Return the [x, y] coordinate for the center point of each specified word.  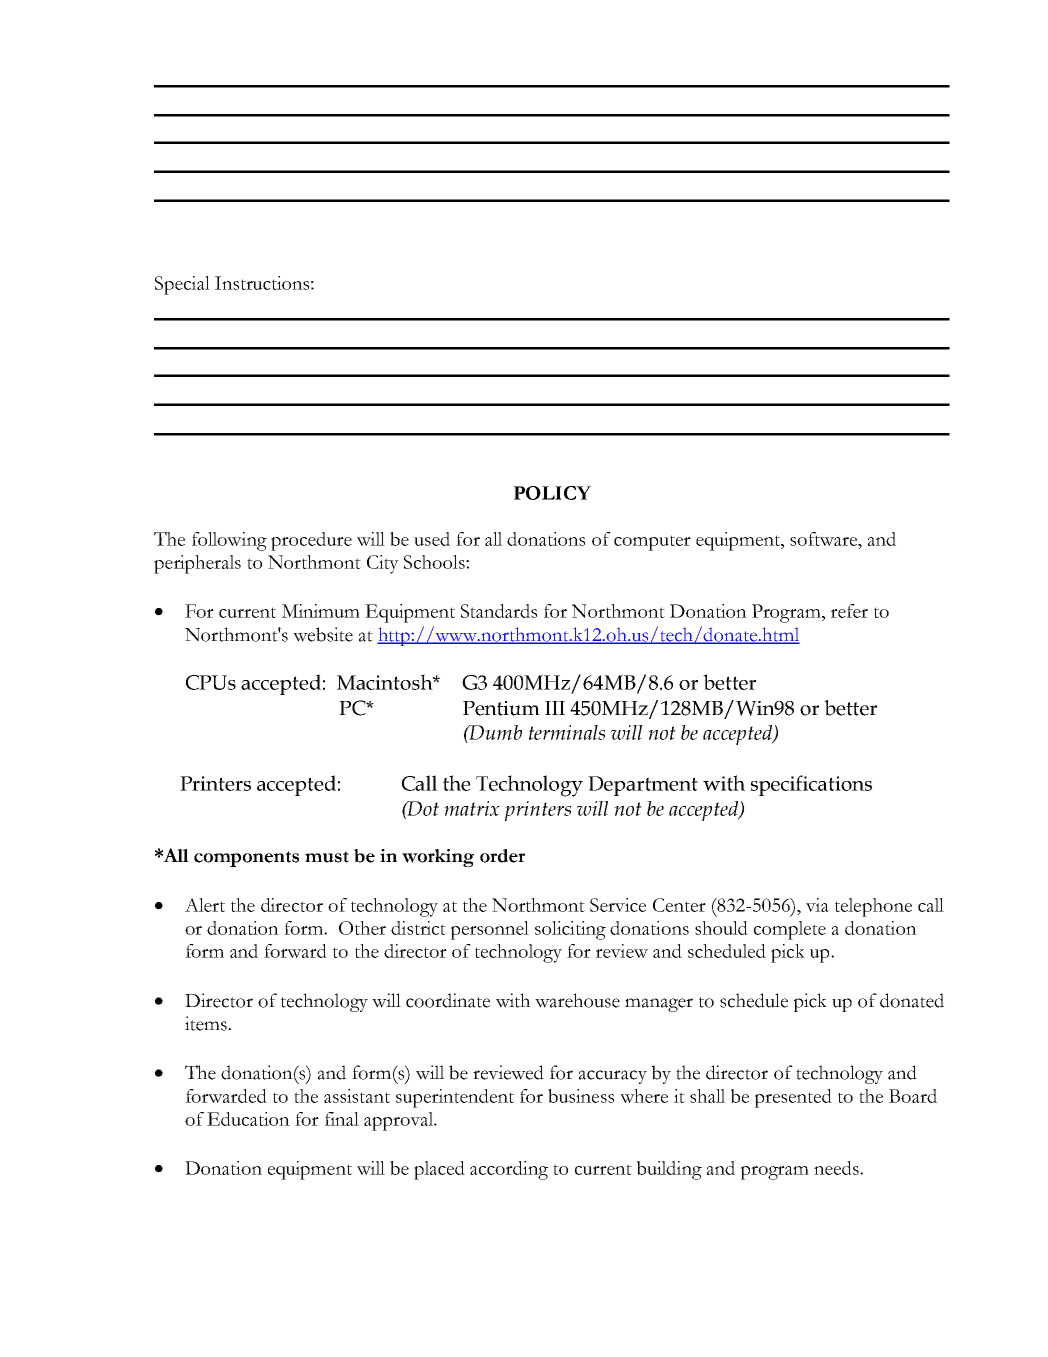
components [246, 859]
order [502, 856]
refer [849, 611]
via [817, 905]
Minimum [321, 611]
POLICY [552, 493]
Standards [499, 611]
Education [248, 1119]
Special [182, 285]
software [825, 539]
